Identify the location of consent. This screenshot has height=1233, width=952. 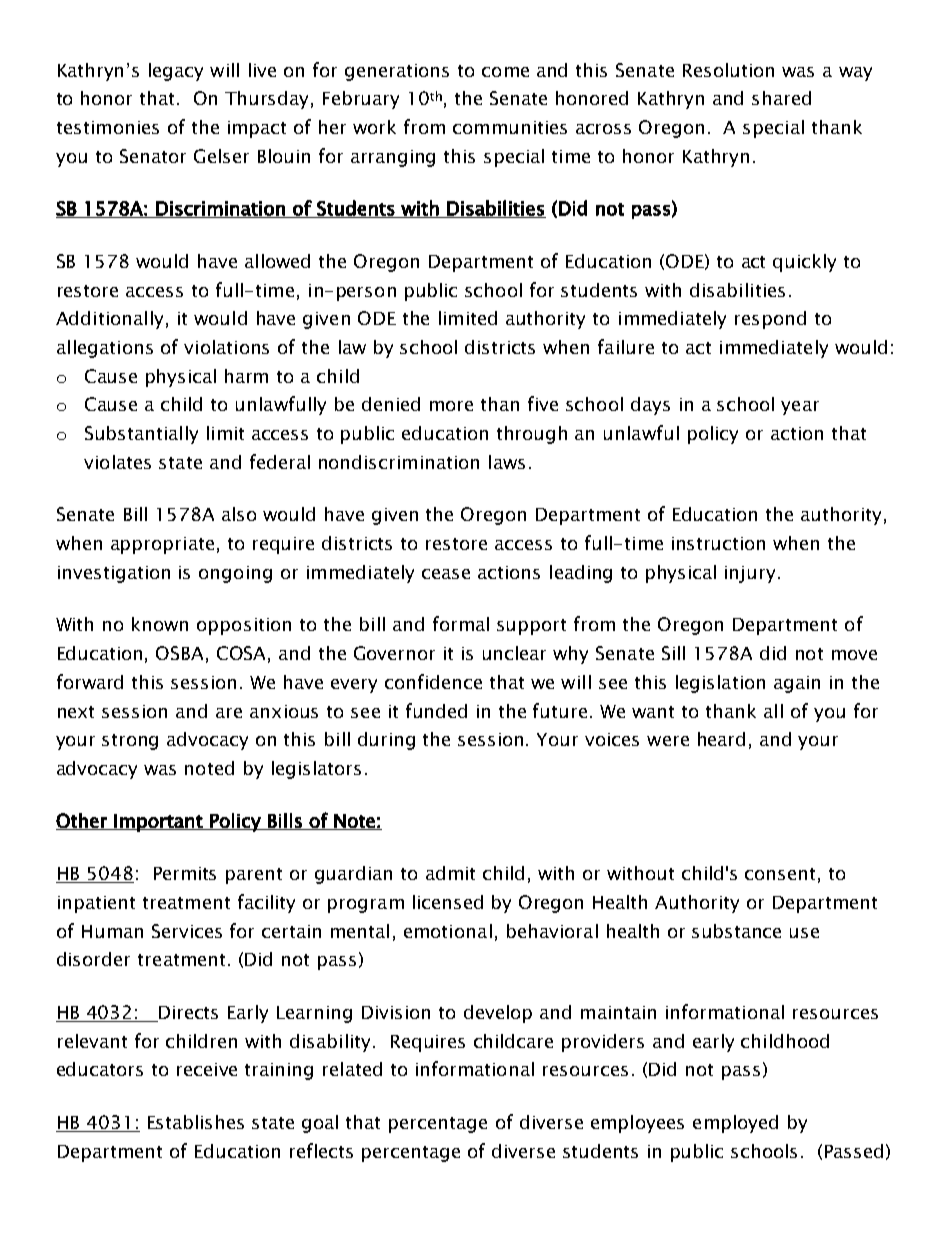
(780, 874).
